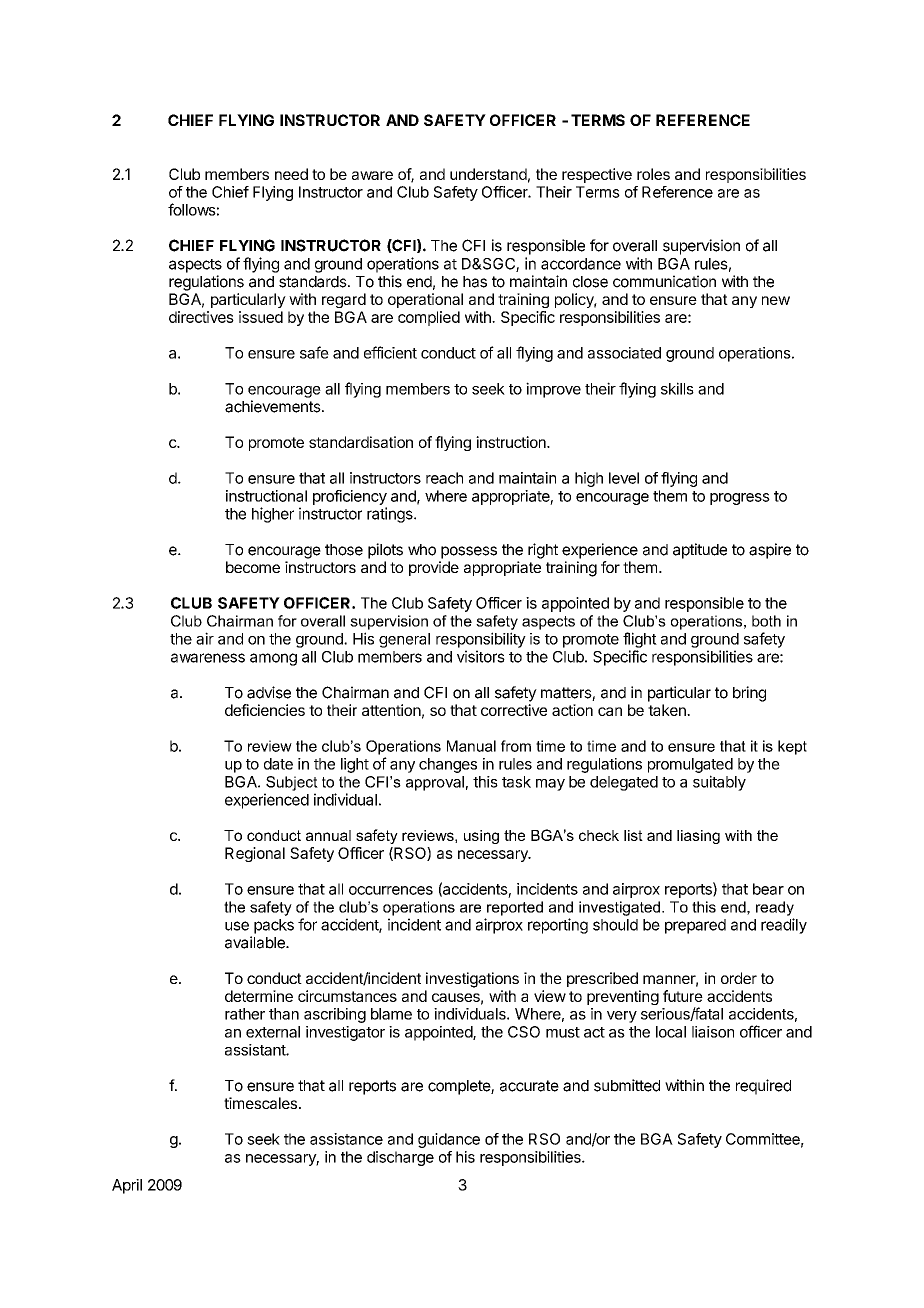  Describe the element at coordinates (481, 837) in the document. I see `using` at that location.
